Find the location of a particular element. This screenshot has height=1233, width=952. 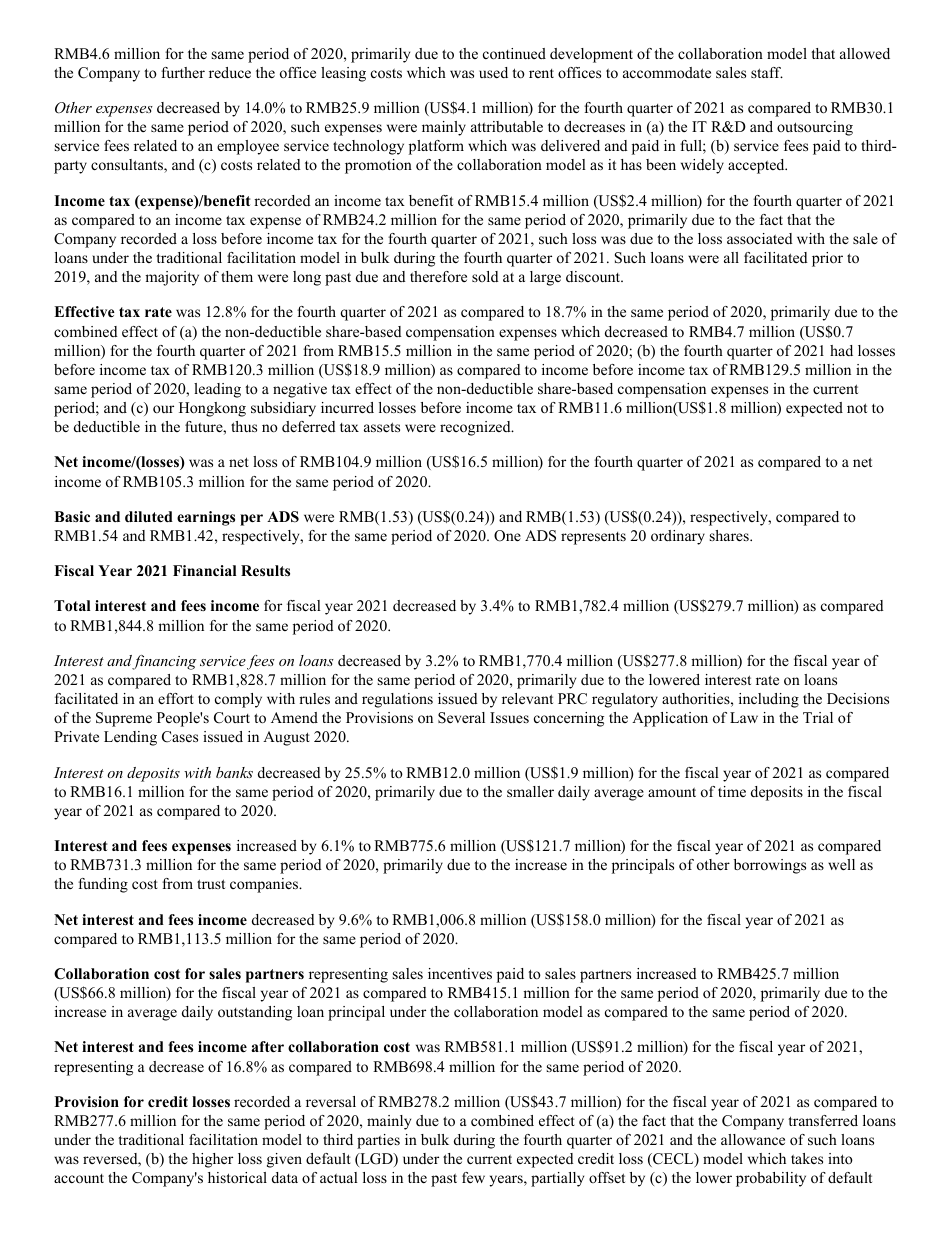

few is located at coordinates (473, 1177).
